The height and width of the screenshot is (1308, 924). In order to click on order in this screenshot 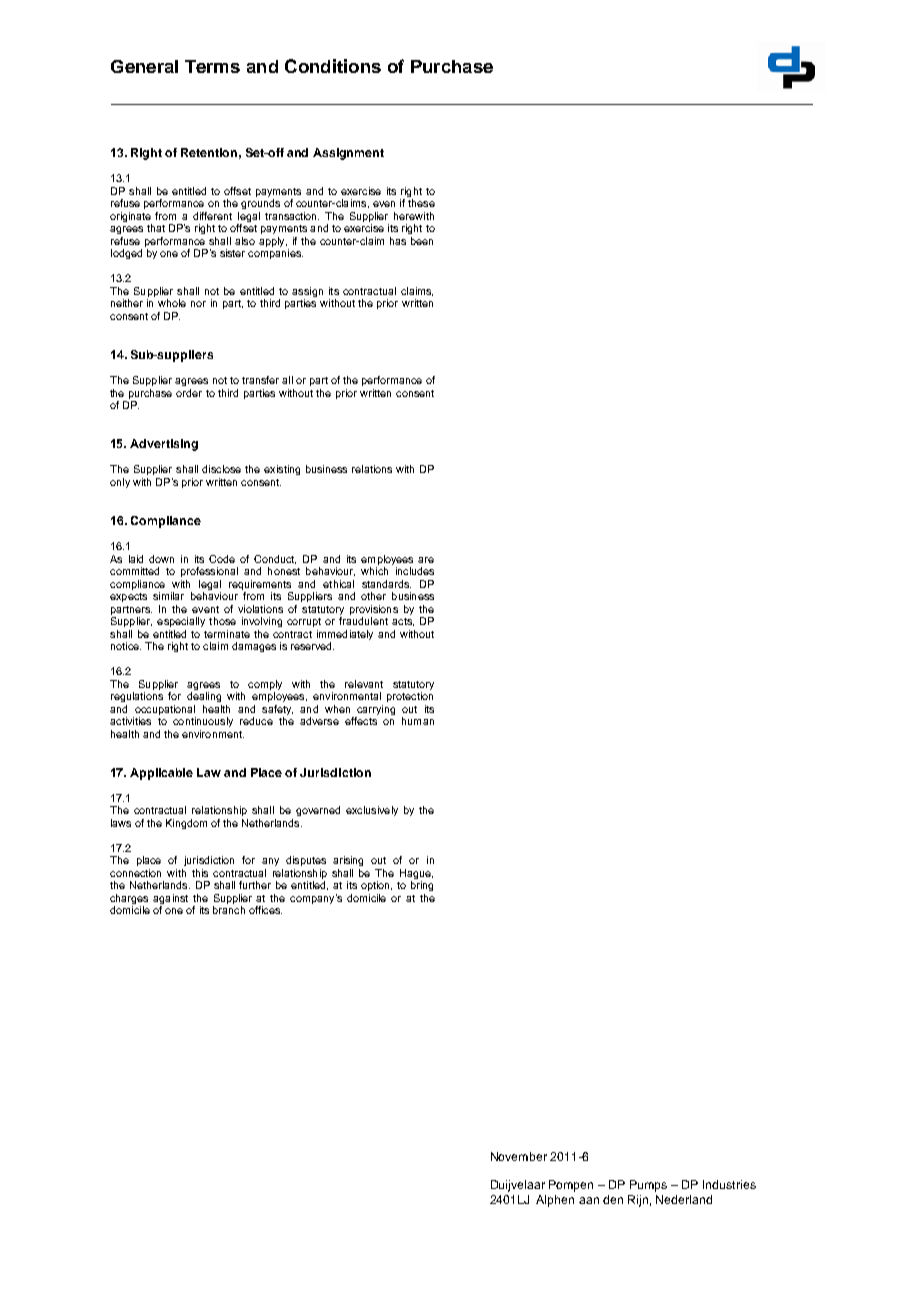, I will do `click(189, 393)`.
